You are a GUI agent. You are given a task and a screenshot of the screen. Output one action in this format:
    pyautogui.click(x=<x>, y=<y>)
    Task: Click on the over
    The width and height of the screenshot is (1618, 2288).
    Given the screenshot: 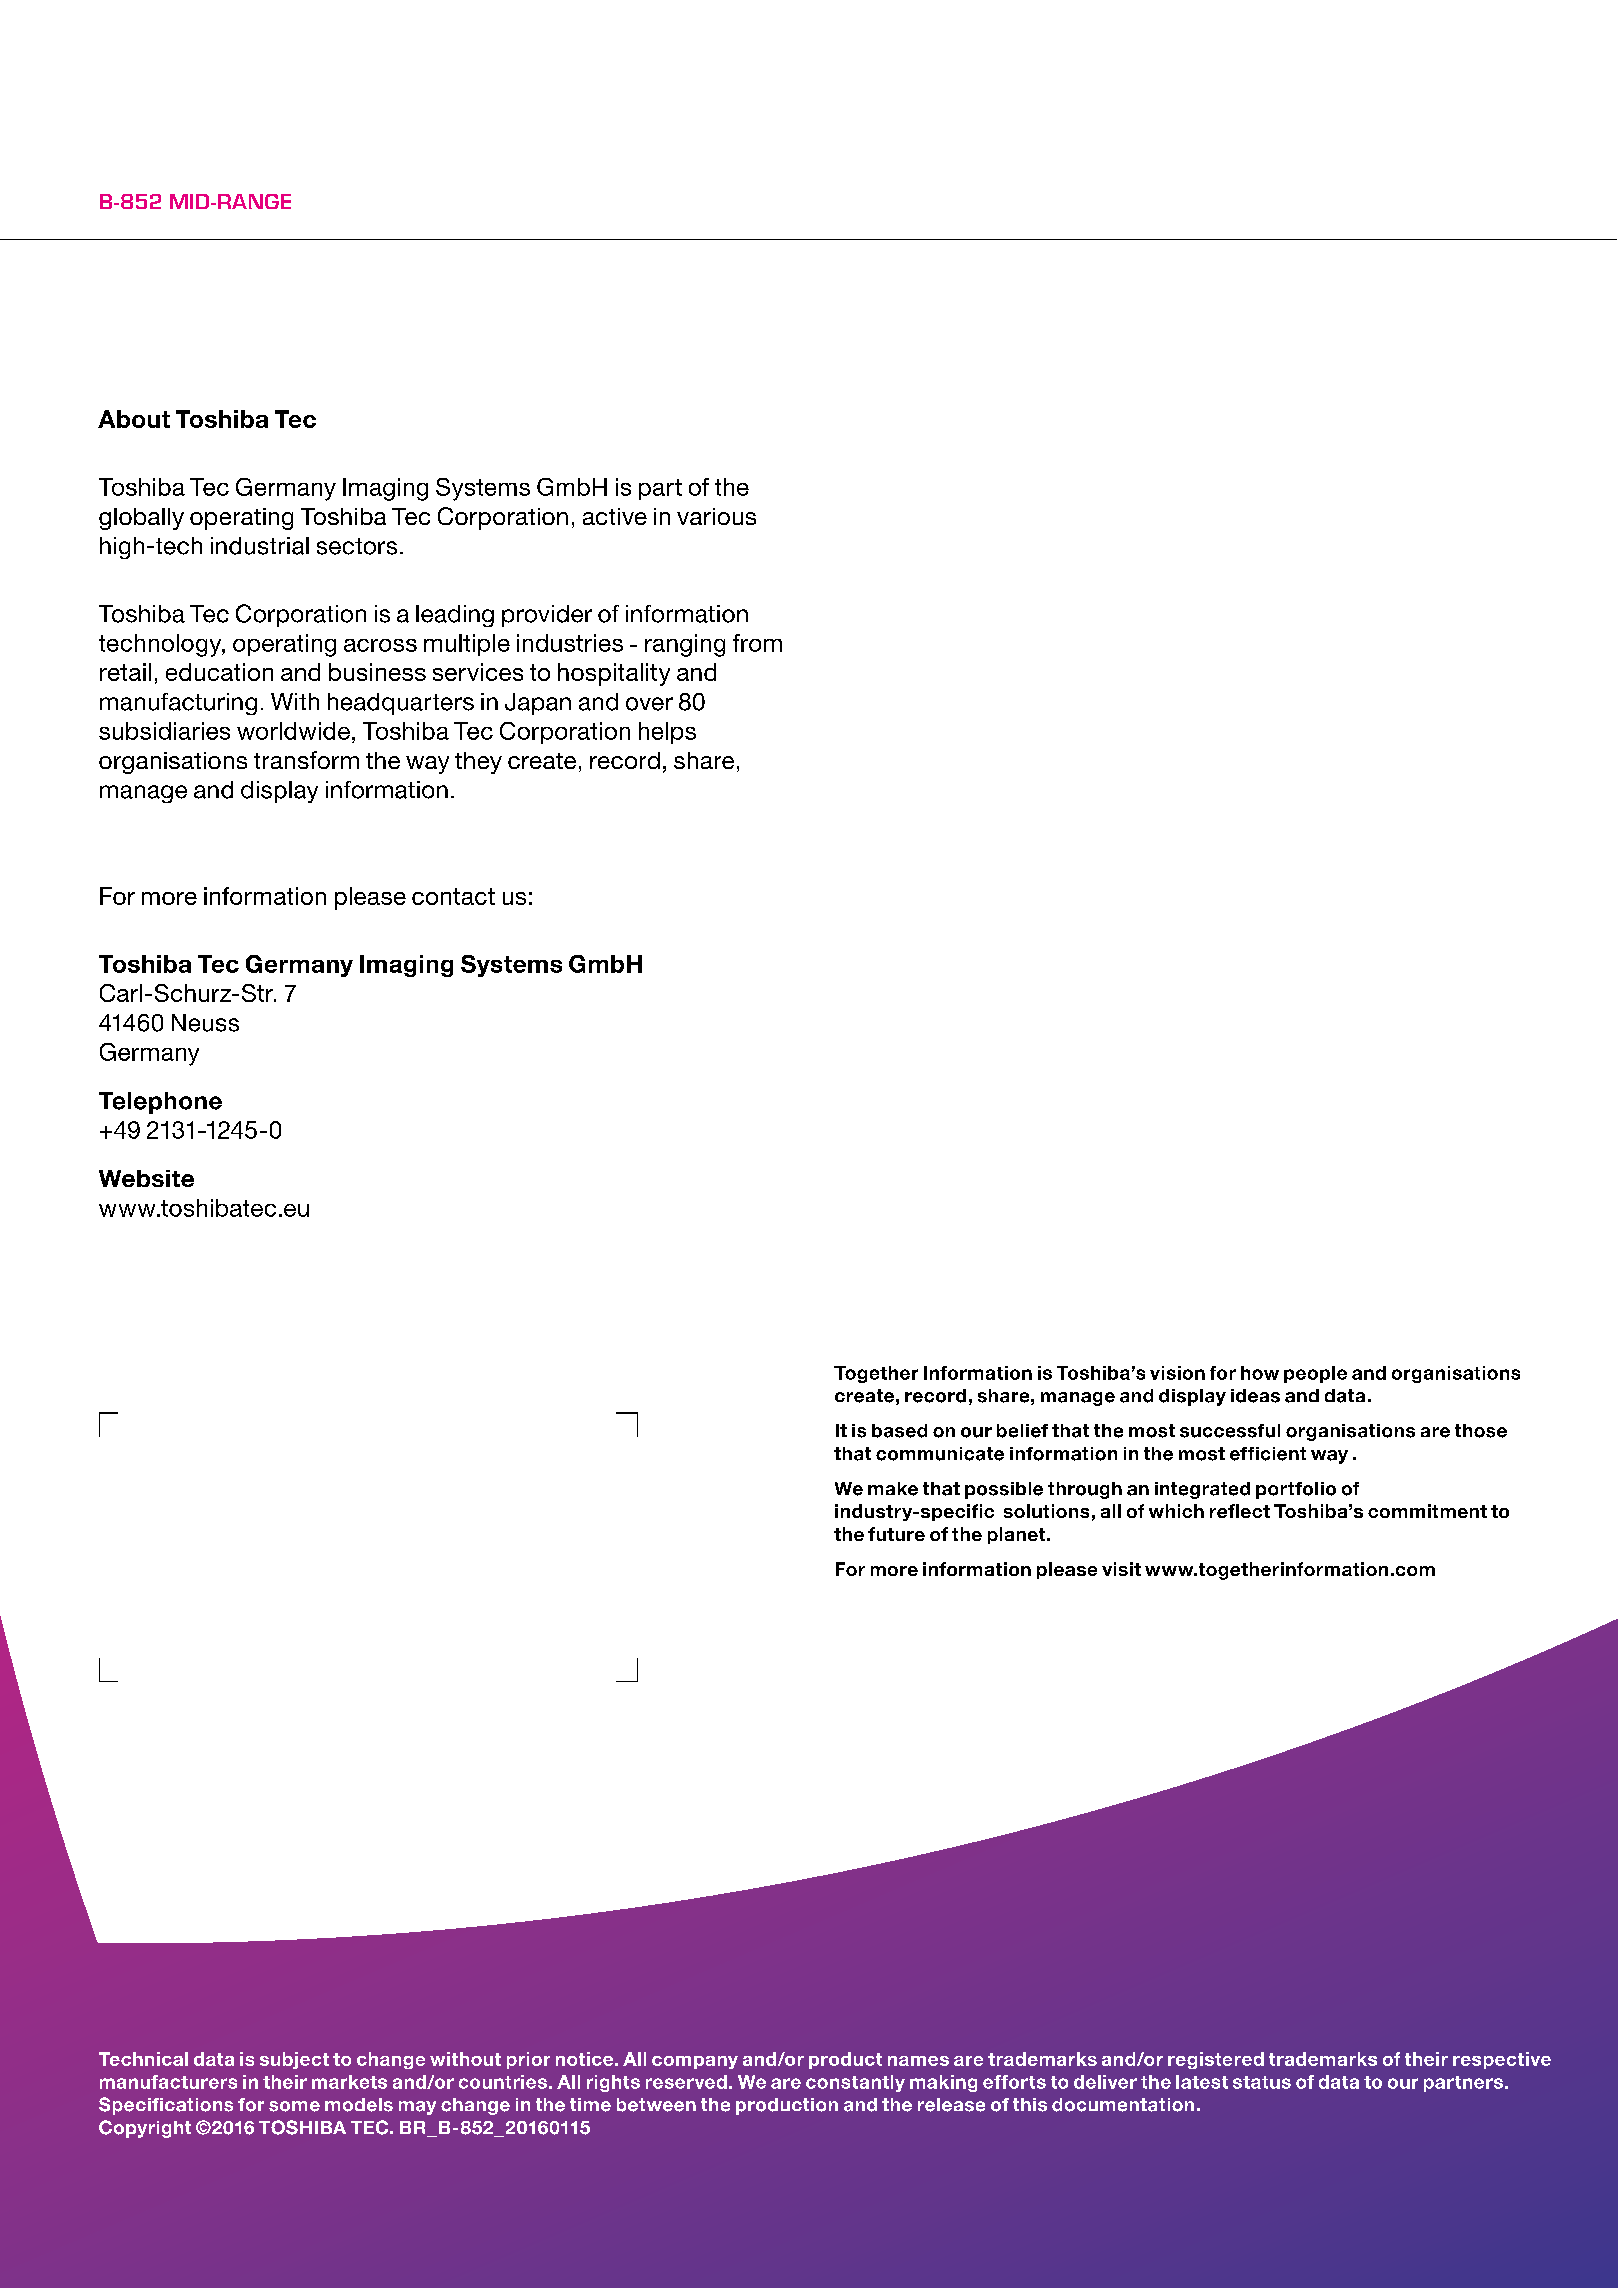 What is the action you would take?
    pyautogui.click(x=649, y=704)
